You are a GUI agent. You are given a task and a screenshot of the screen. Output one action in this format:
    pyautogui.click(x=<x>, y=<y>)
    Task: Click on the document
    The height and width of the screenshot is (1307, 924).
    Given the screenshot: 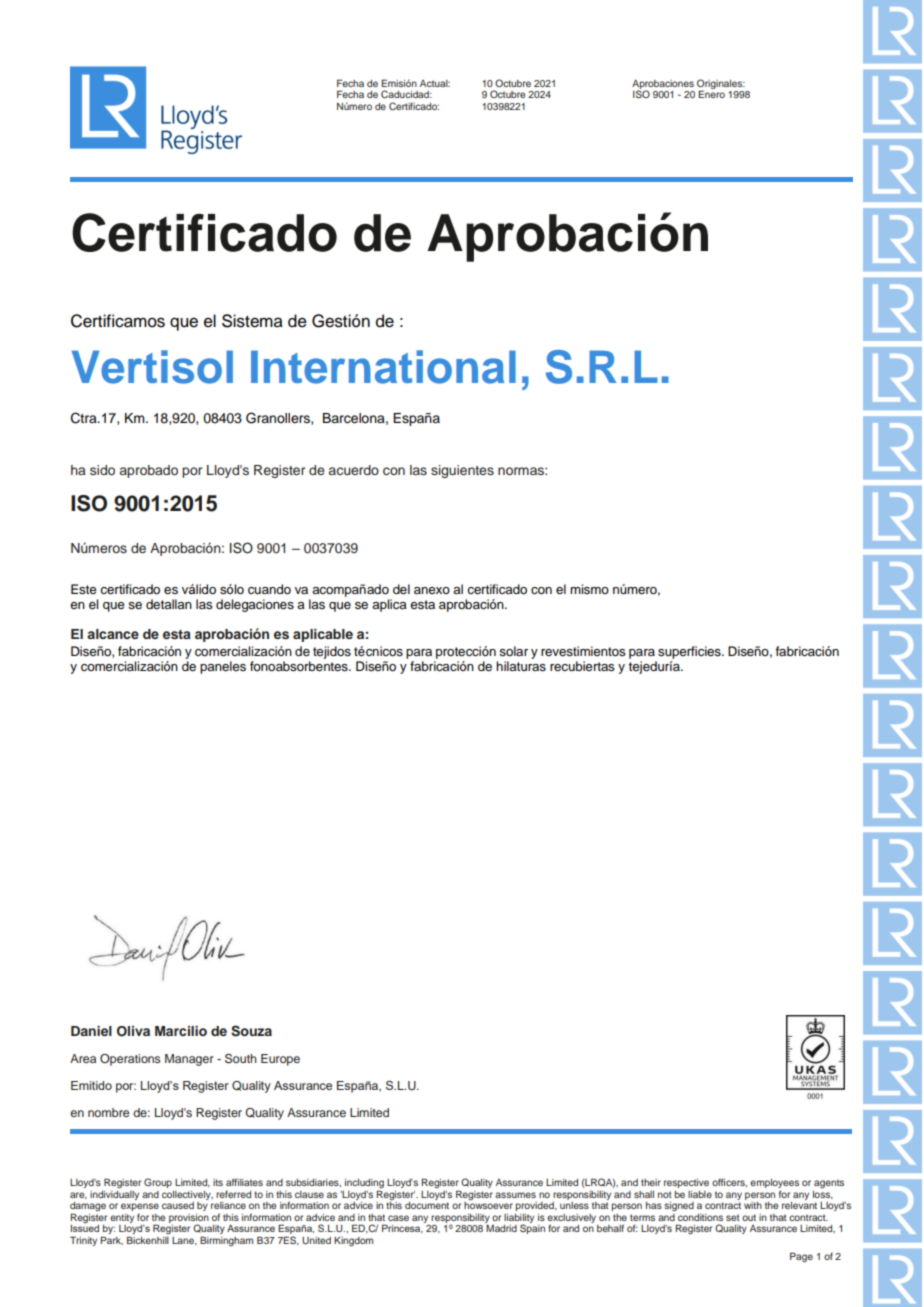 What is the action you would take?
    pyautogui.click(x=427, y=1205)
